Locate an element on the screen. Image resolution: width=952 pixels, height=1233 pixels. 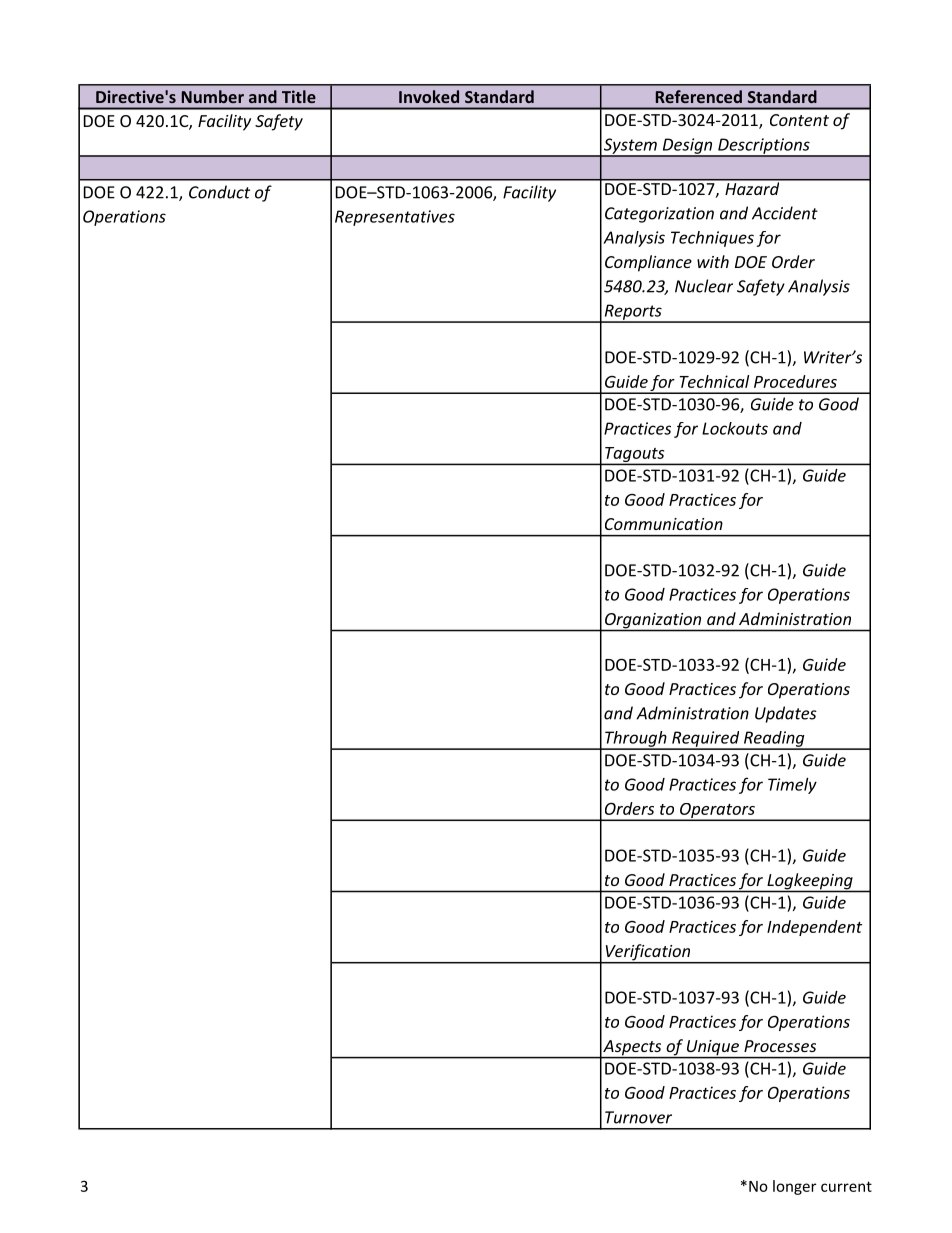
Verification is located at coordinates (648, 953).
